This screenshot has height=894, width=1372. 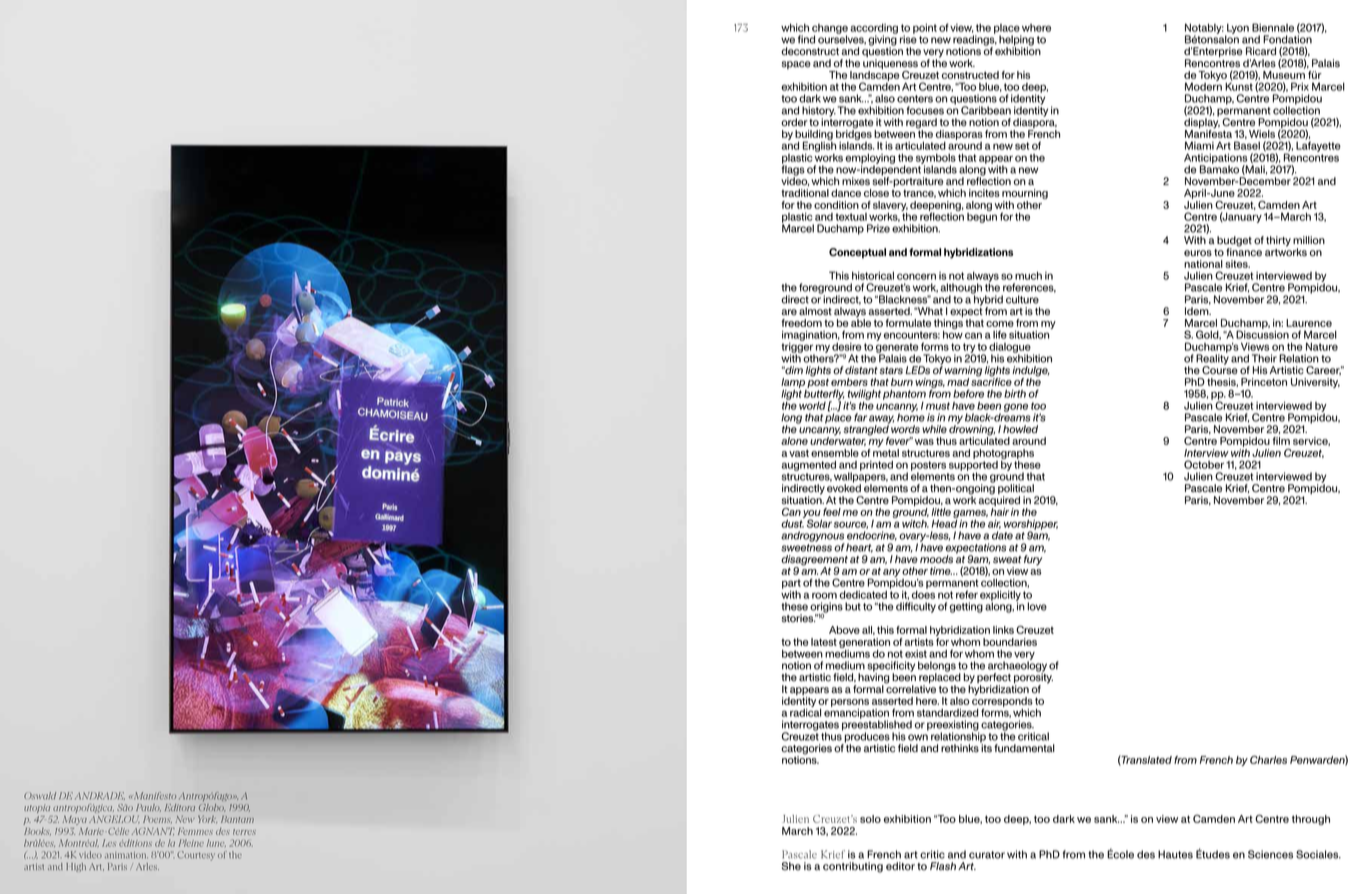 I want to click on deconstruct, so click(x=810, y=51).
